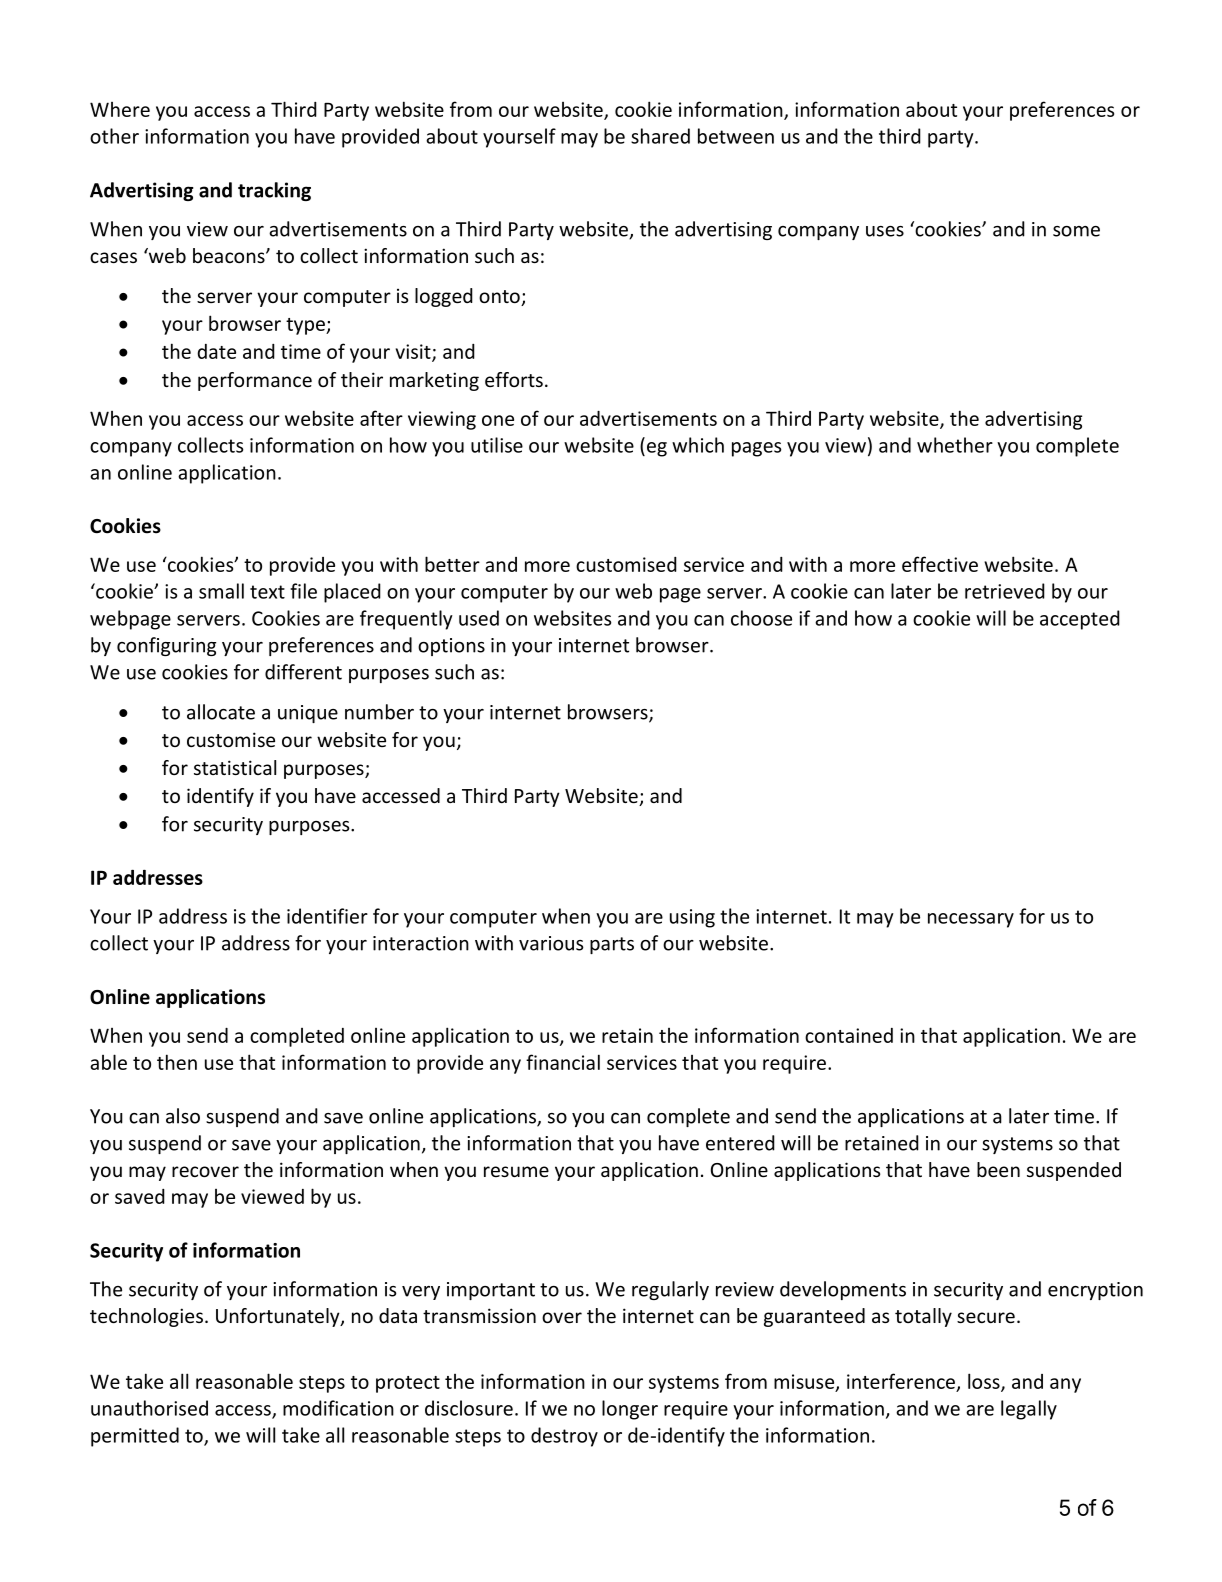 The image size is (1222, 1582). I want to click on parts, so click(612, 945).
